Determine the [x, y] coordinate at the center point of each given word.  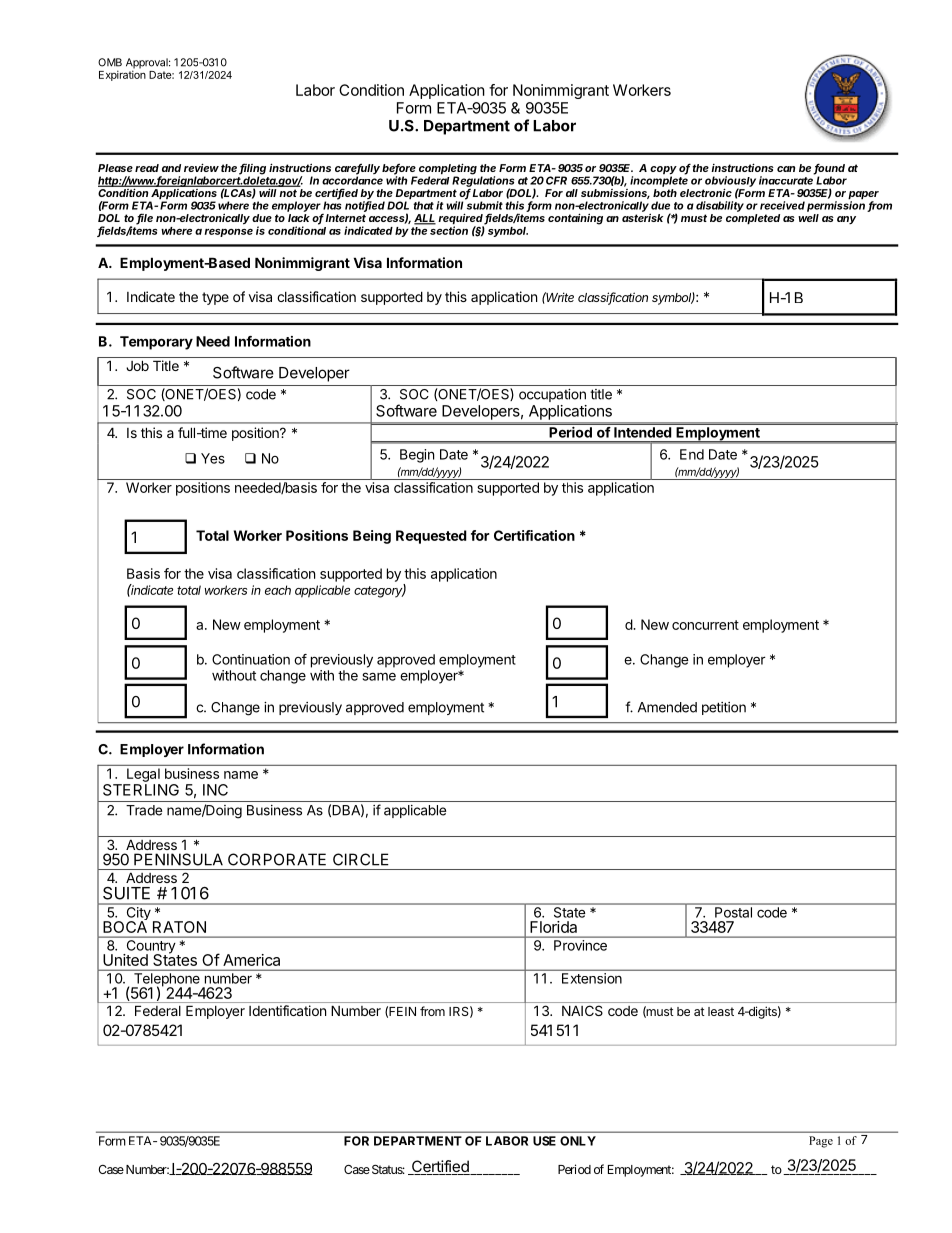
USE [544, 1141]
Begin [417, 456]
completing [448, 170]
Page [821, 1142]
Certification [534, 535]
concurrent [705, 625]
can [786, 169]
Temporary [156, 343]
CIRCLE [361, 859]
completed [753, 219]
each [278, 590]
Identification [287, 1010]
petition [724, 708]
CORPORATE [277, 859]
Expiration [122, 74]
